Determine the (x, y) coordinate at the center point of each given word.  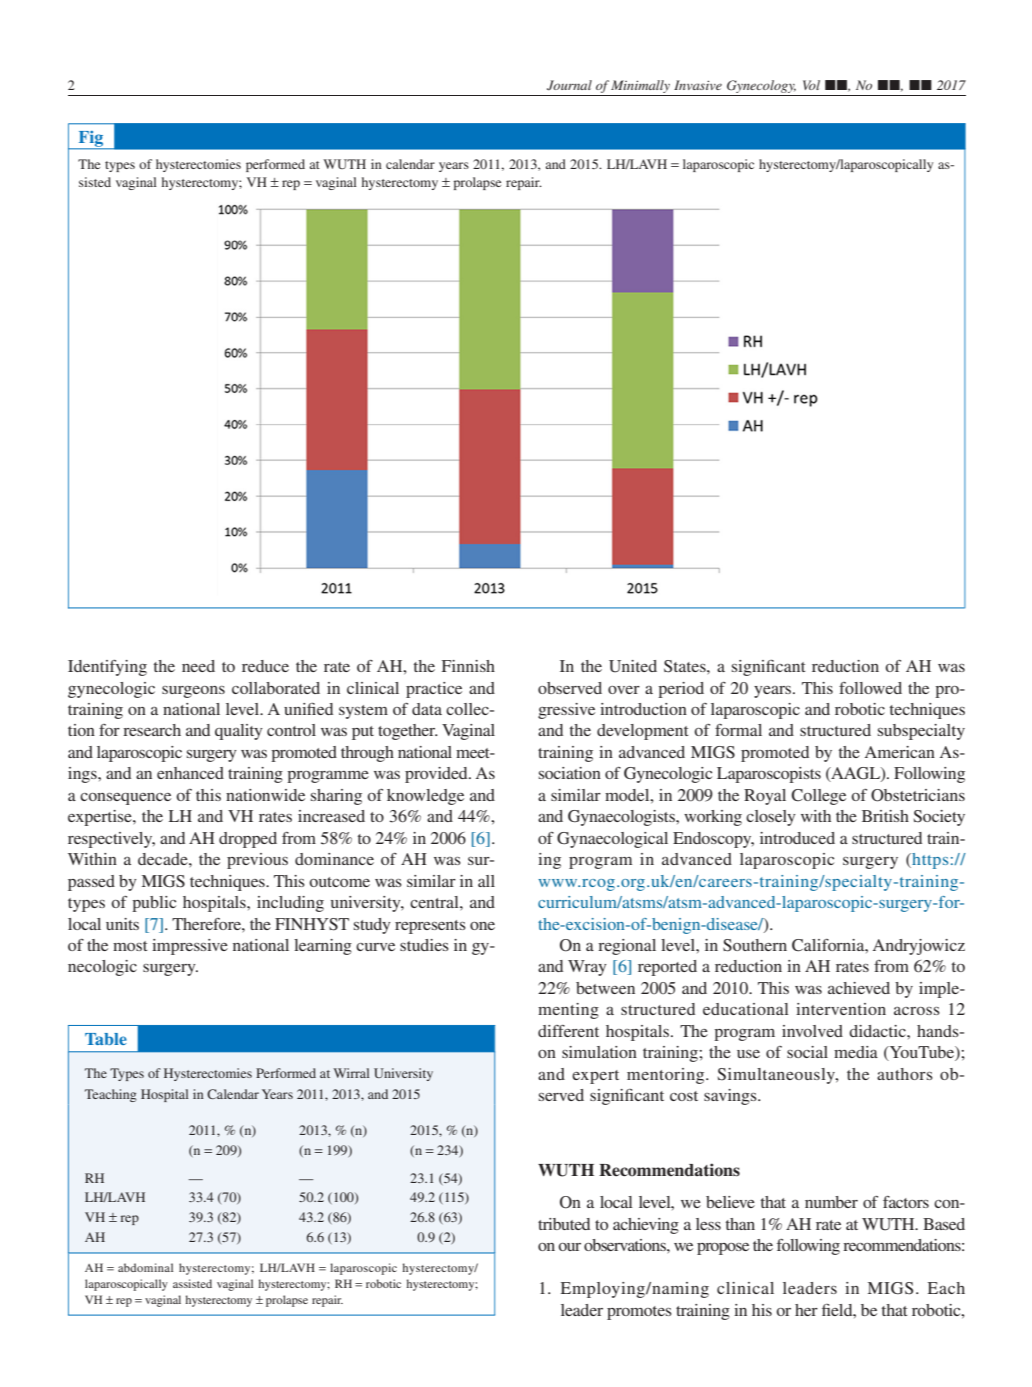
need (198, 666)
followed (870, 688)
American (900, 752)
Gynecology (761, 86)
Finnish (468, 666)
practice (434, 690)
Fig (91, 140)
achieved (859, 988)
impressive (190, 947)
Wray (587, 968)
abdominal (145, 1267)
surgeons (193, 692)
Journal (569, 85)
